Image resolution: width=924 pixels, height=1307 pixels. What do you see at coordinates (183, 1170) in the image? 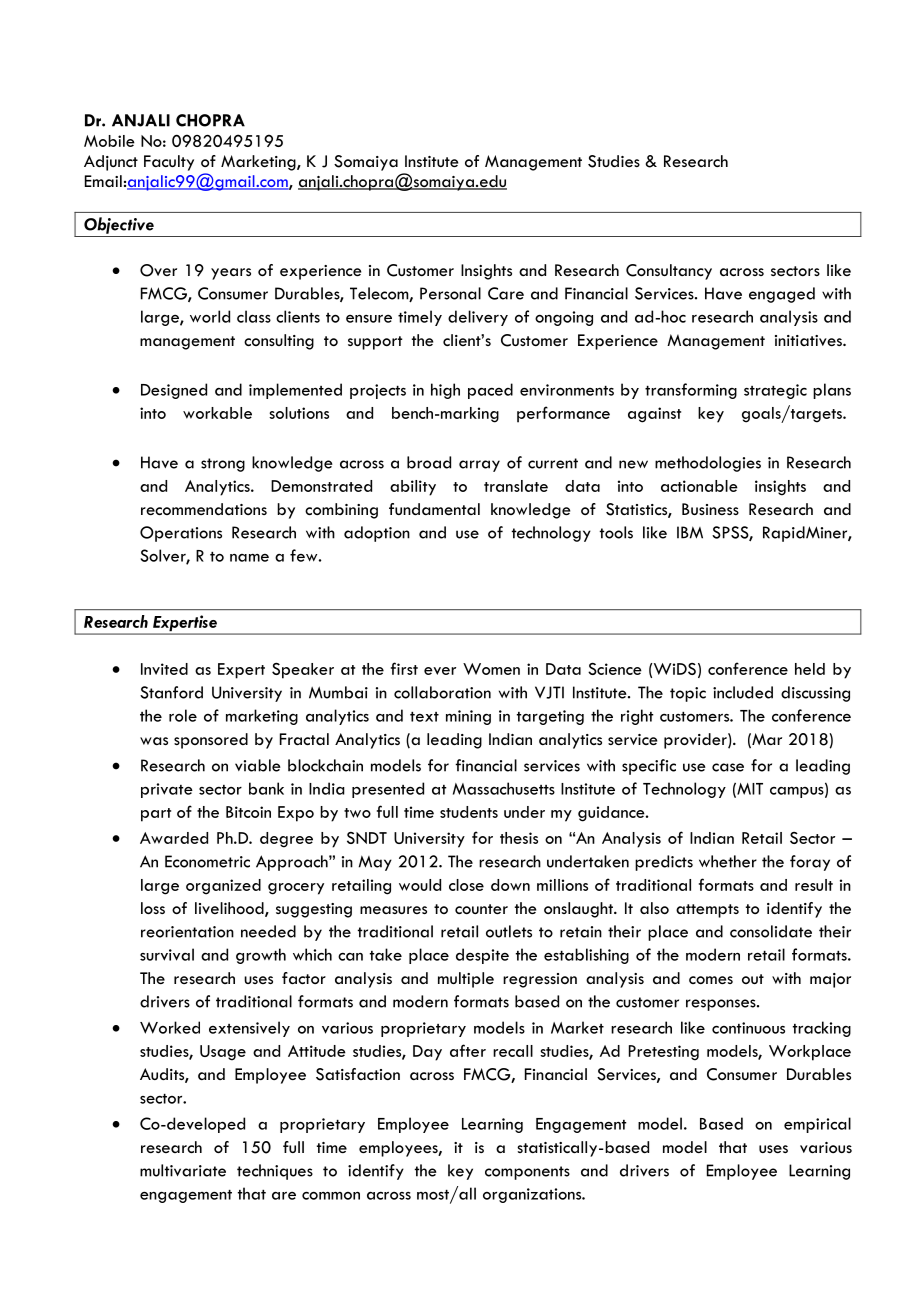
I see `multivariate` at bounding box center [183, 1170].
